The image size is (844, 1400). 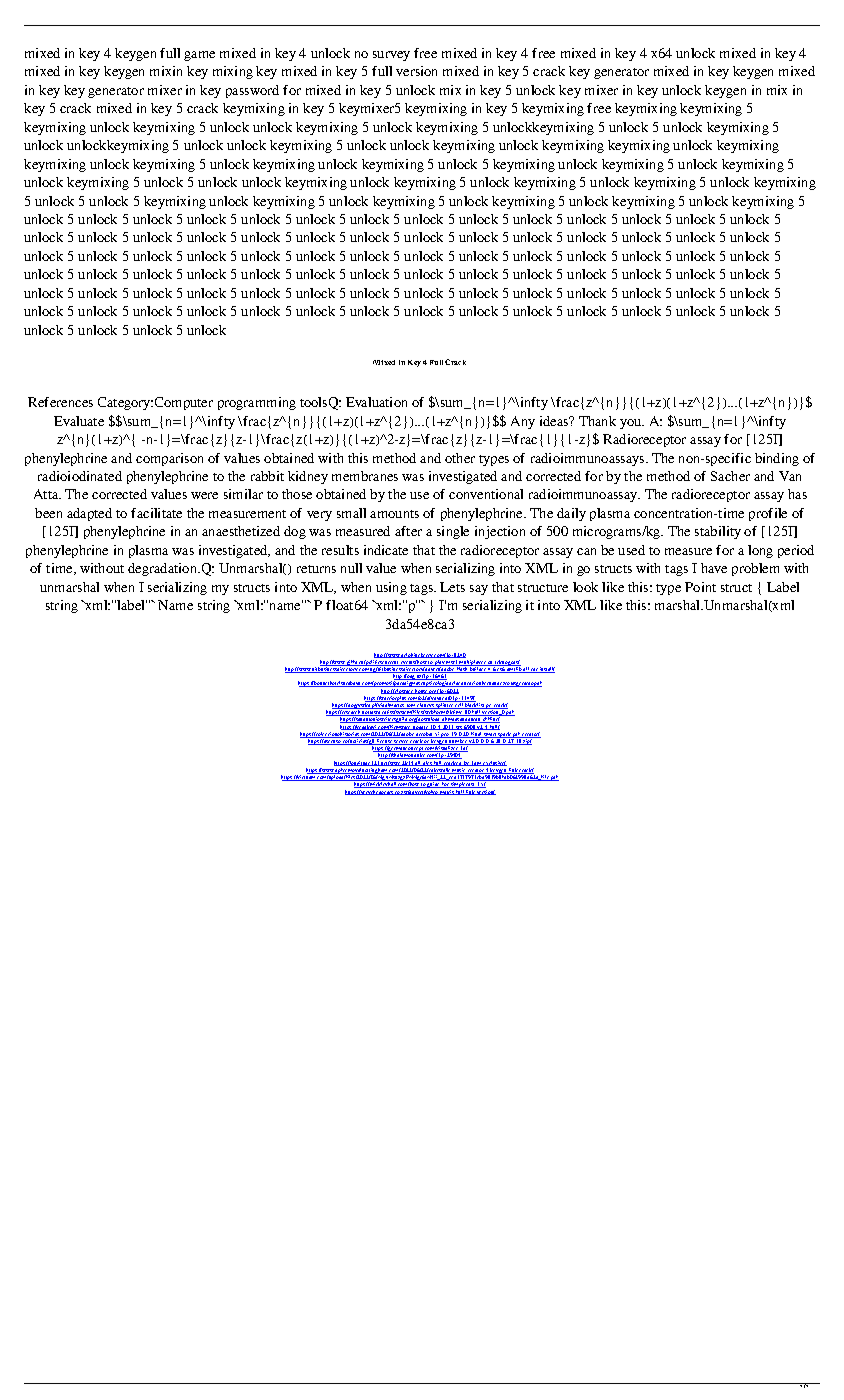 What do you see at coordinates (523, 422) in the screenshot?
I see `Any` at bounding box center [523, 422].
